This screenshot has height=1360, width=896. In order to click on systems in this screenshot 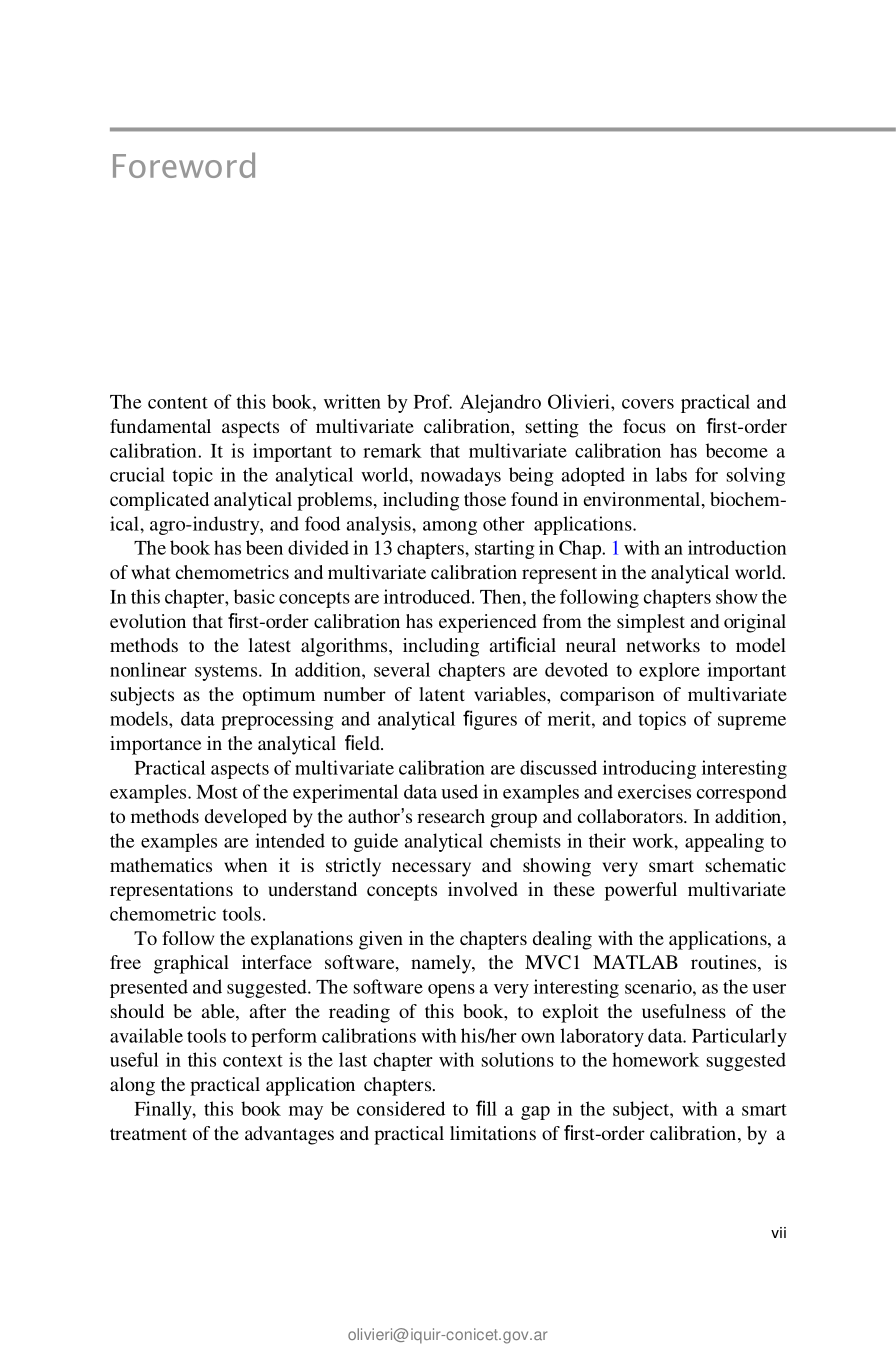, I will do `click(227, 673)`.
